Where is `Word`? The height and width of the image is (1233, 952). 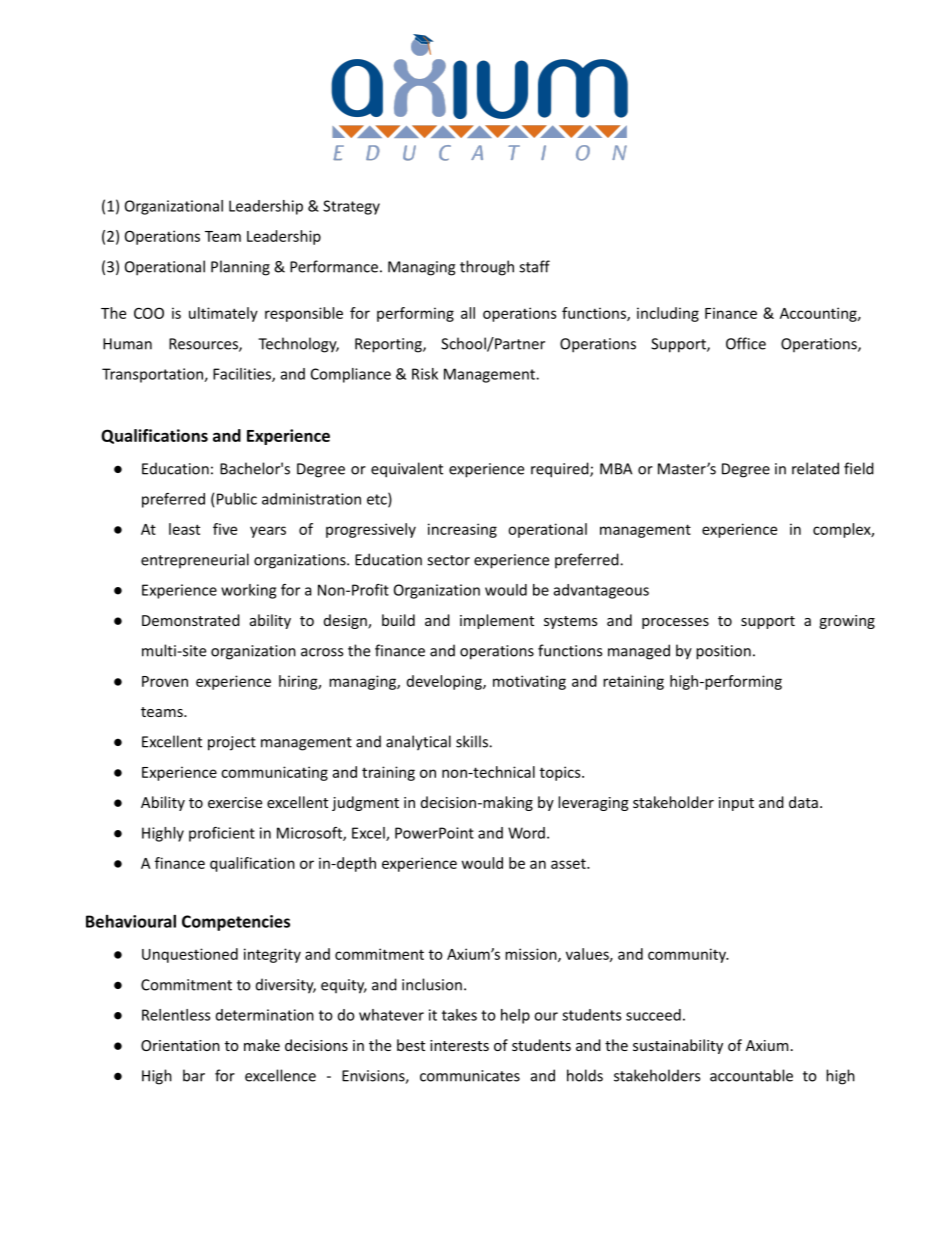
Word is located at coordinates (526, 833).
